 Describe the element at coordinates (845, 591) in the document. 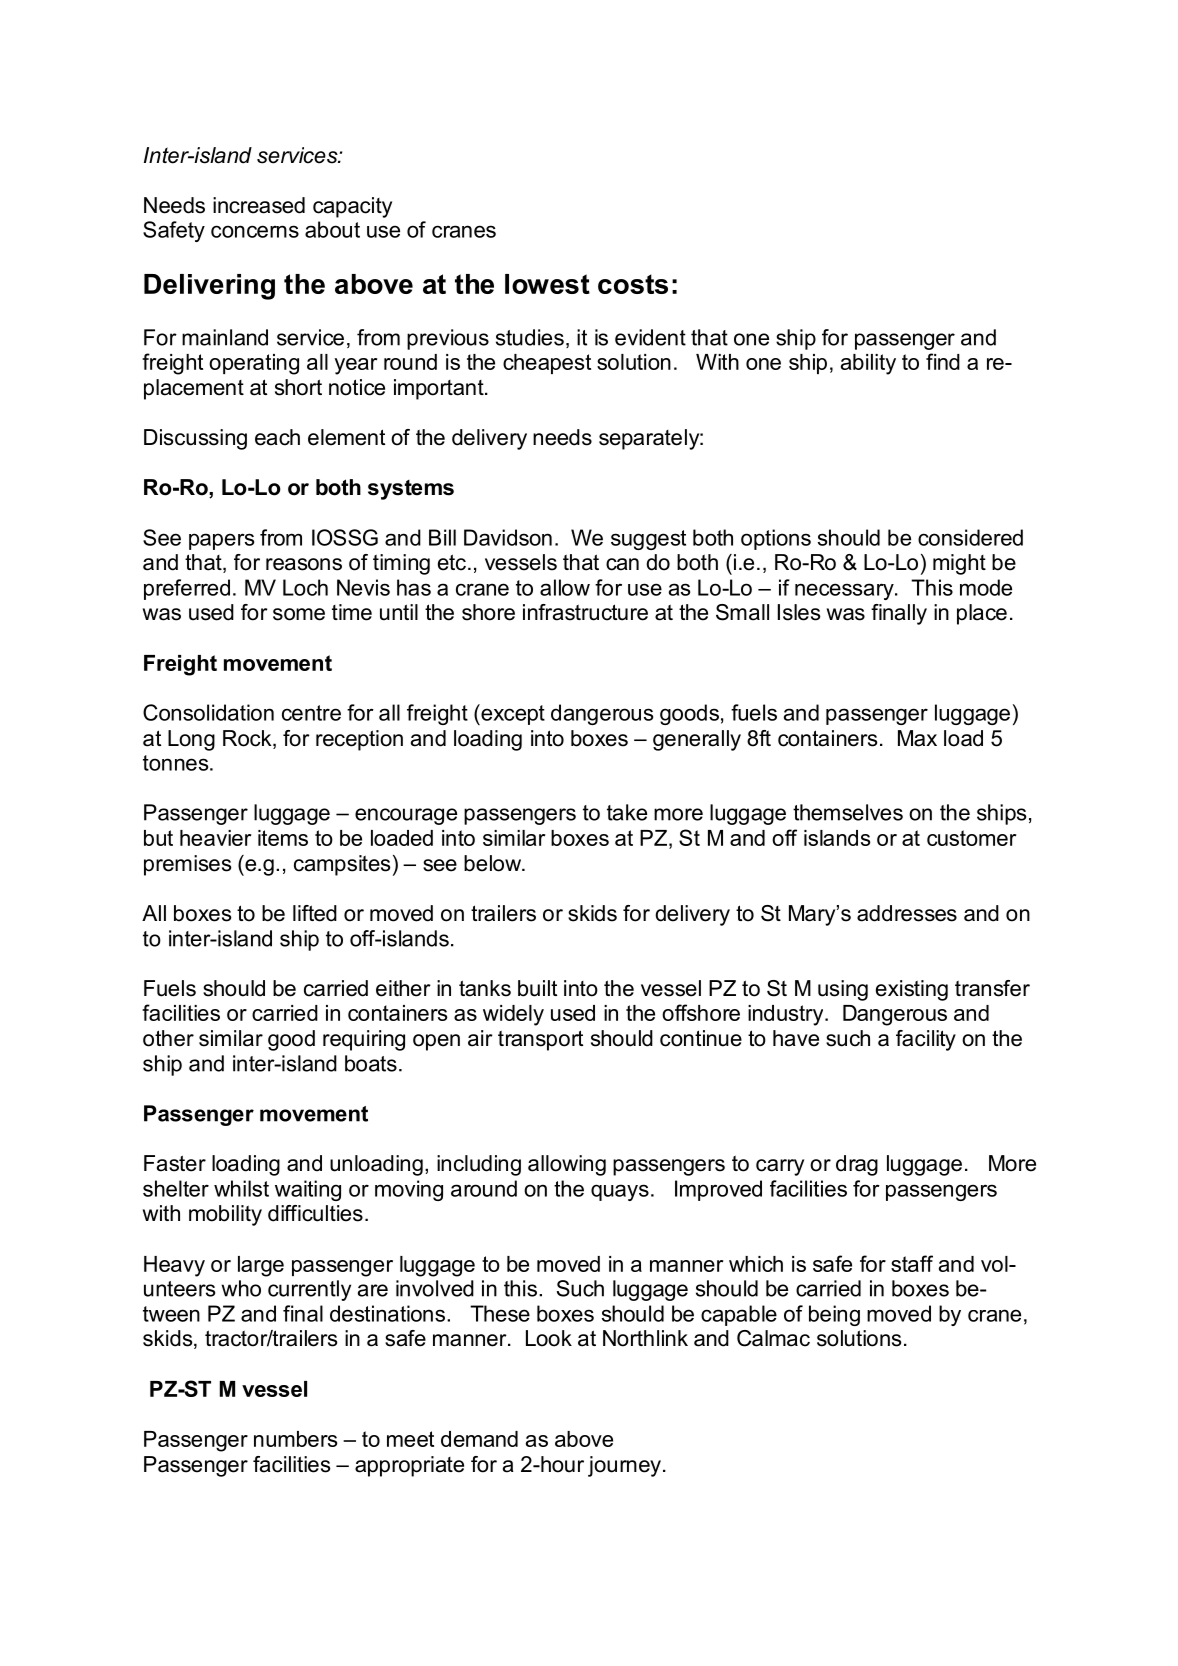

I see `necessary` at that location.
